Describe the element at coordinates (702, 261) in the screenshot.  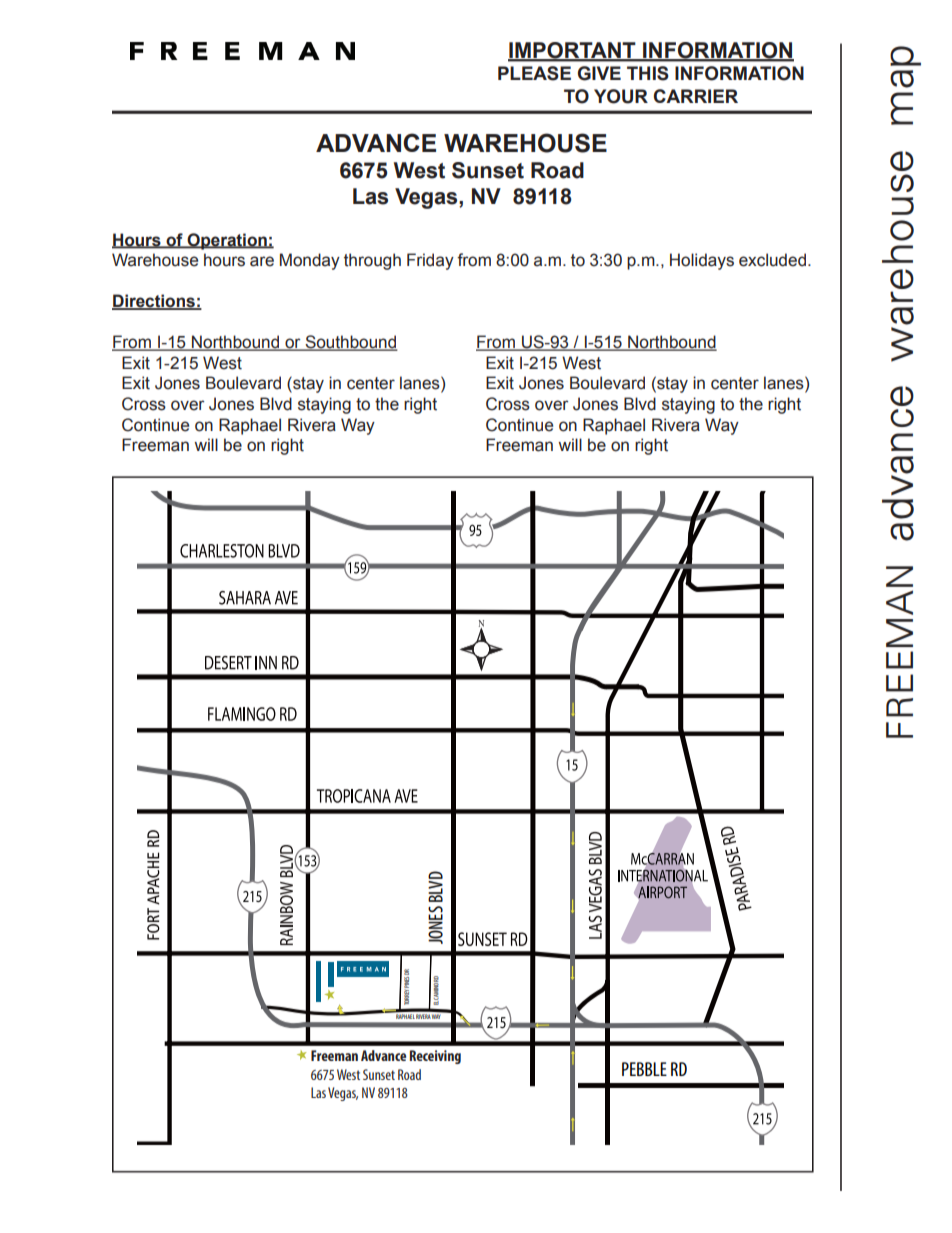
I see `Holidays` at that location.
